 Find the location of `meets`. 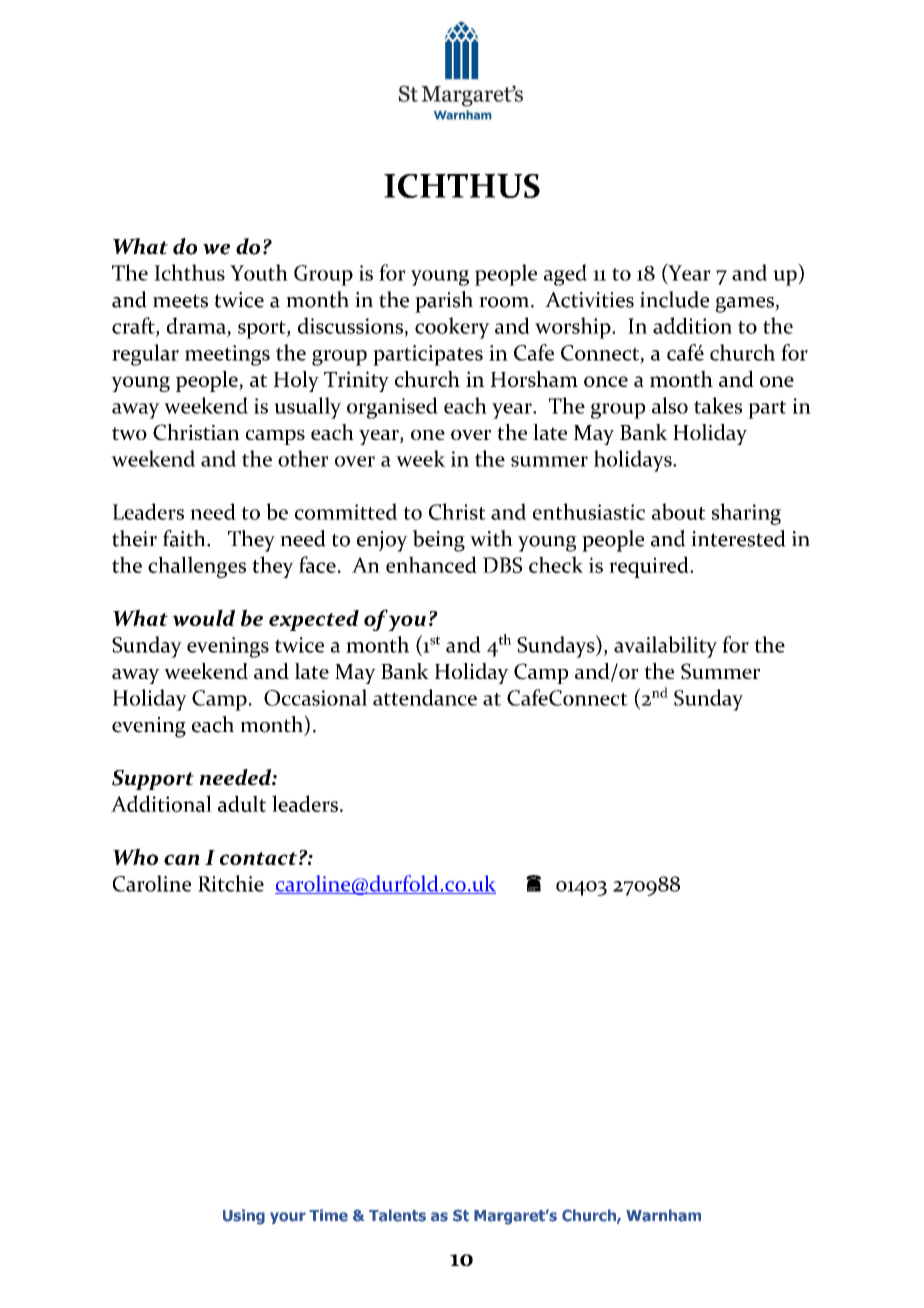

meets is located at coordinates (180, 301).
